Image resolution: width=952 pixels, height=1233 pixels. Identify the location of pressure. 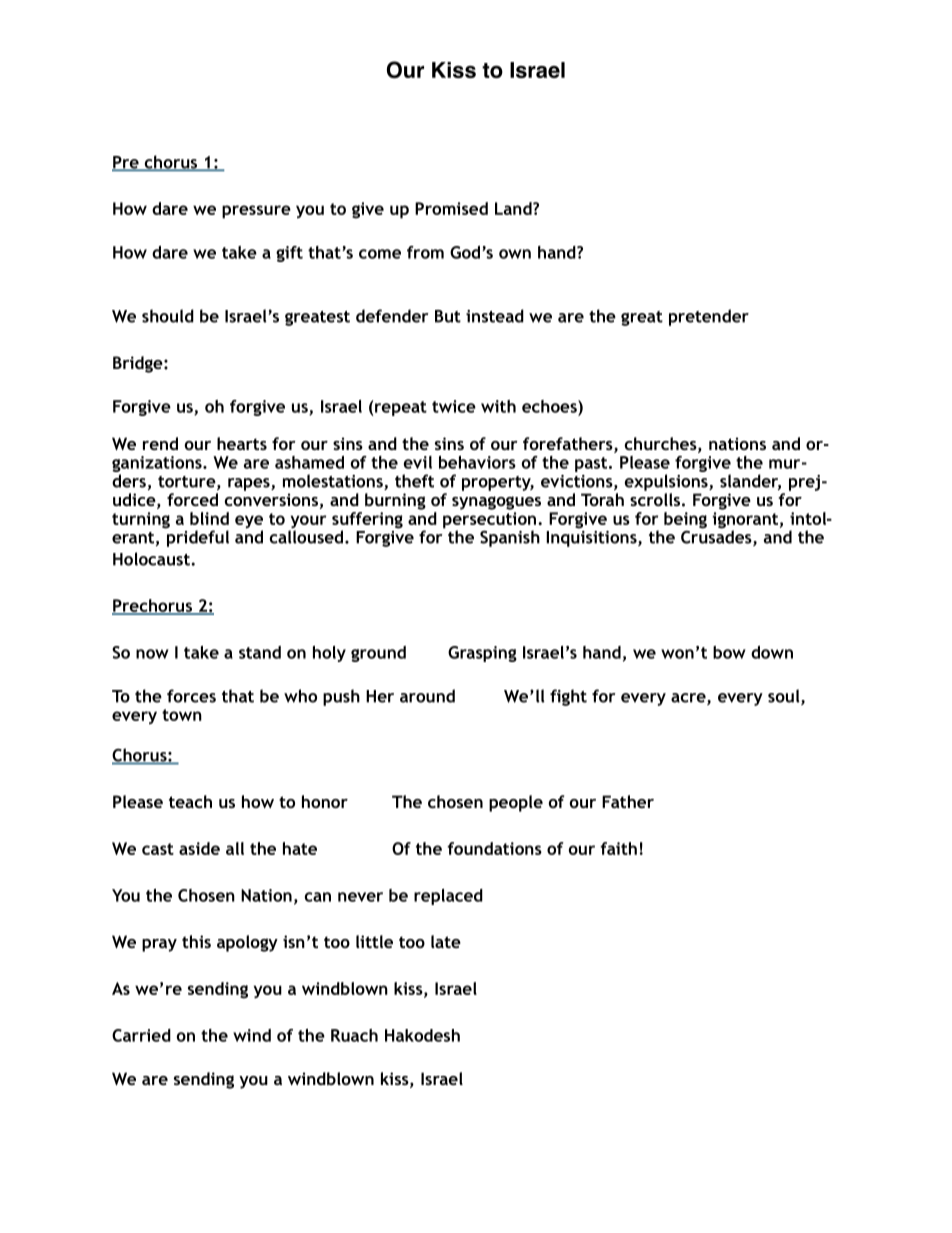
(256, 212).
